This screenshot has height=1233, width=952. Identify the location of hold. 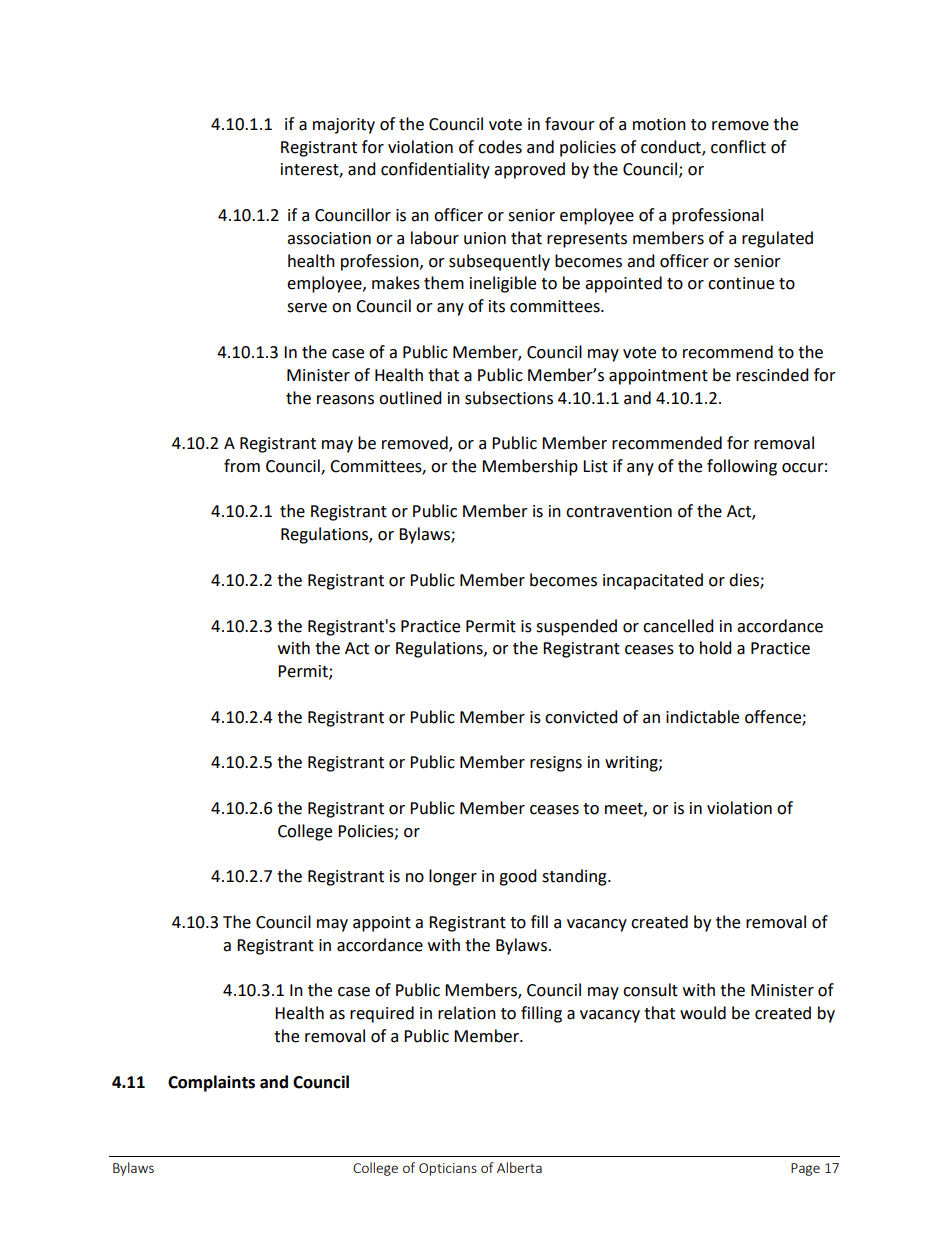
(716, 648).
